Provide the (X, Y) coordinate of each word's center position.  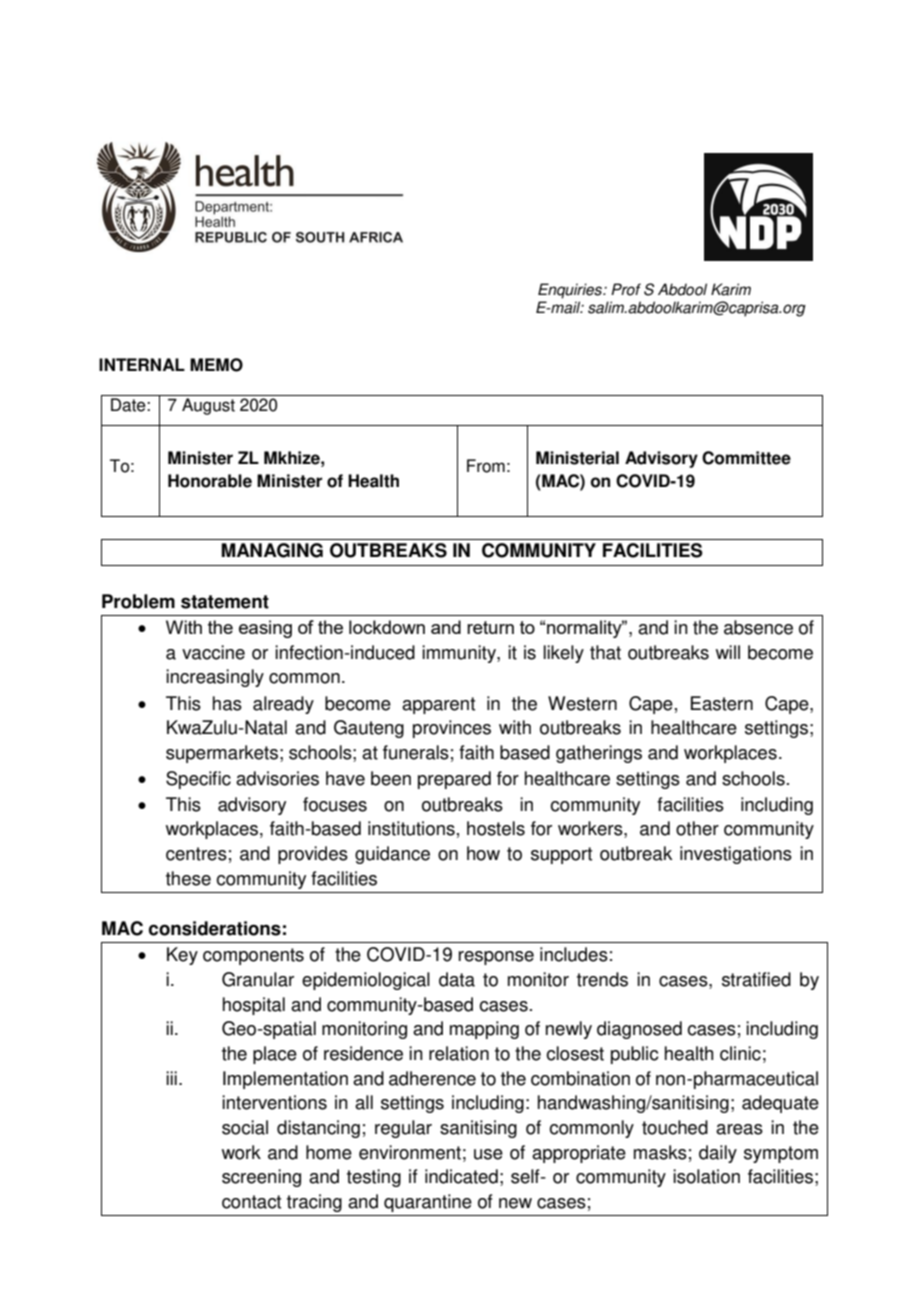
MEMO (216, 365)
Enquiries (571, 291)
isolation (706, 1176)
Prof (626, 289)
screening (261, 1178)
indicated (461, 1176)
